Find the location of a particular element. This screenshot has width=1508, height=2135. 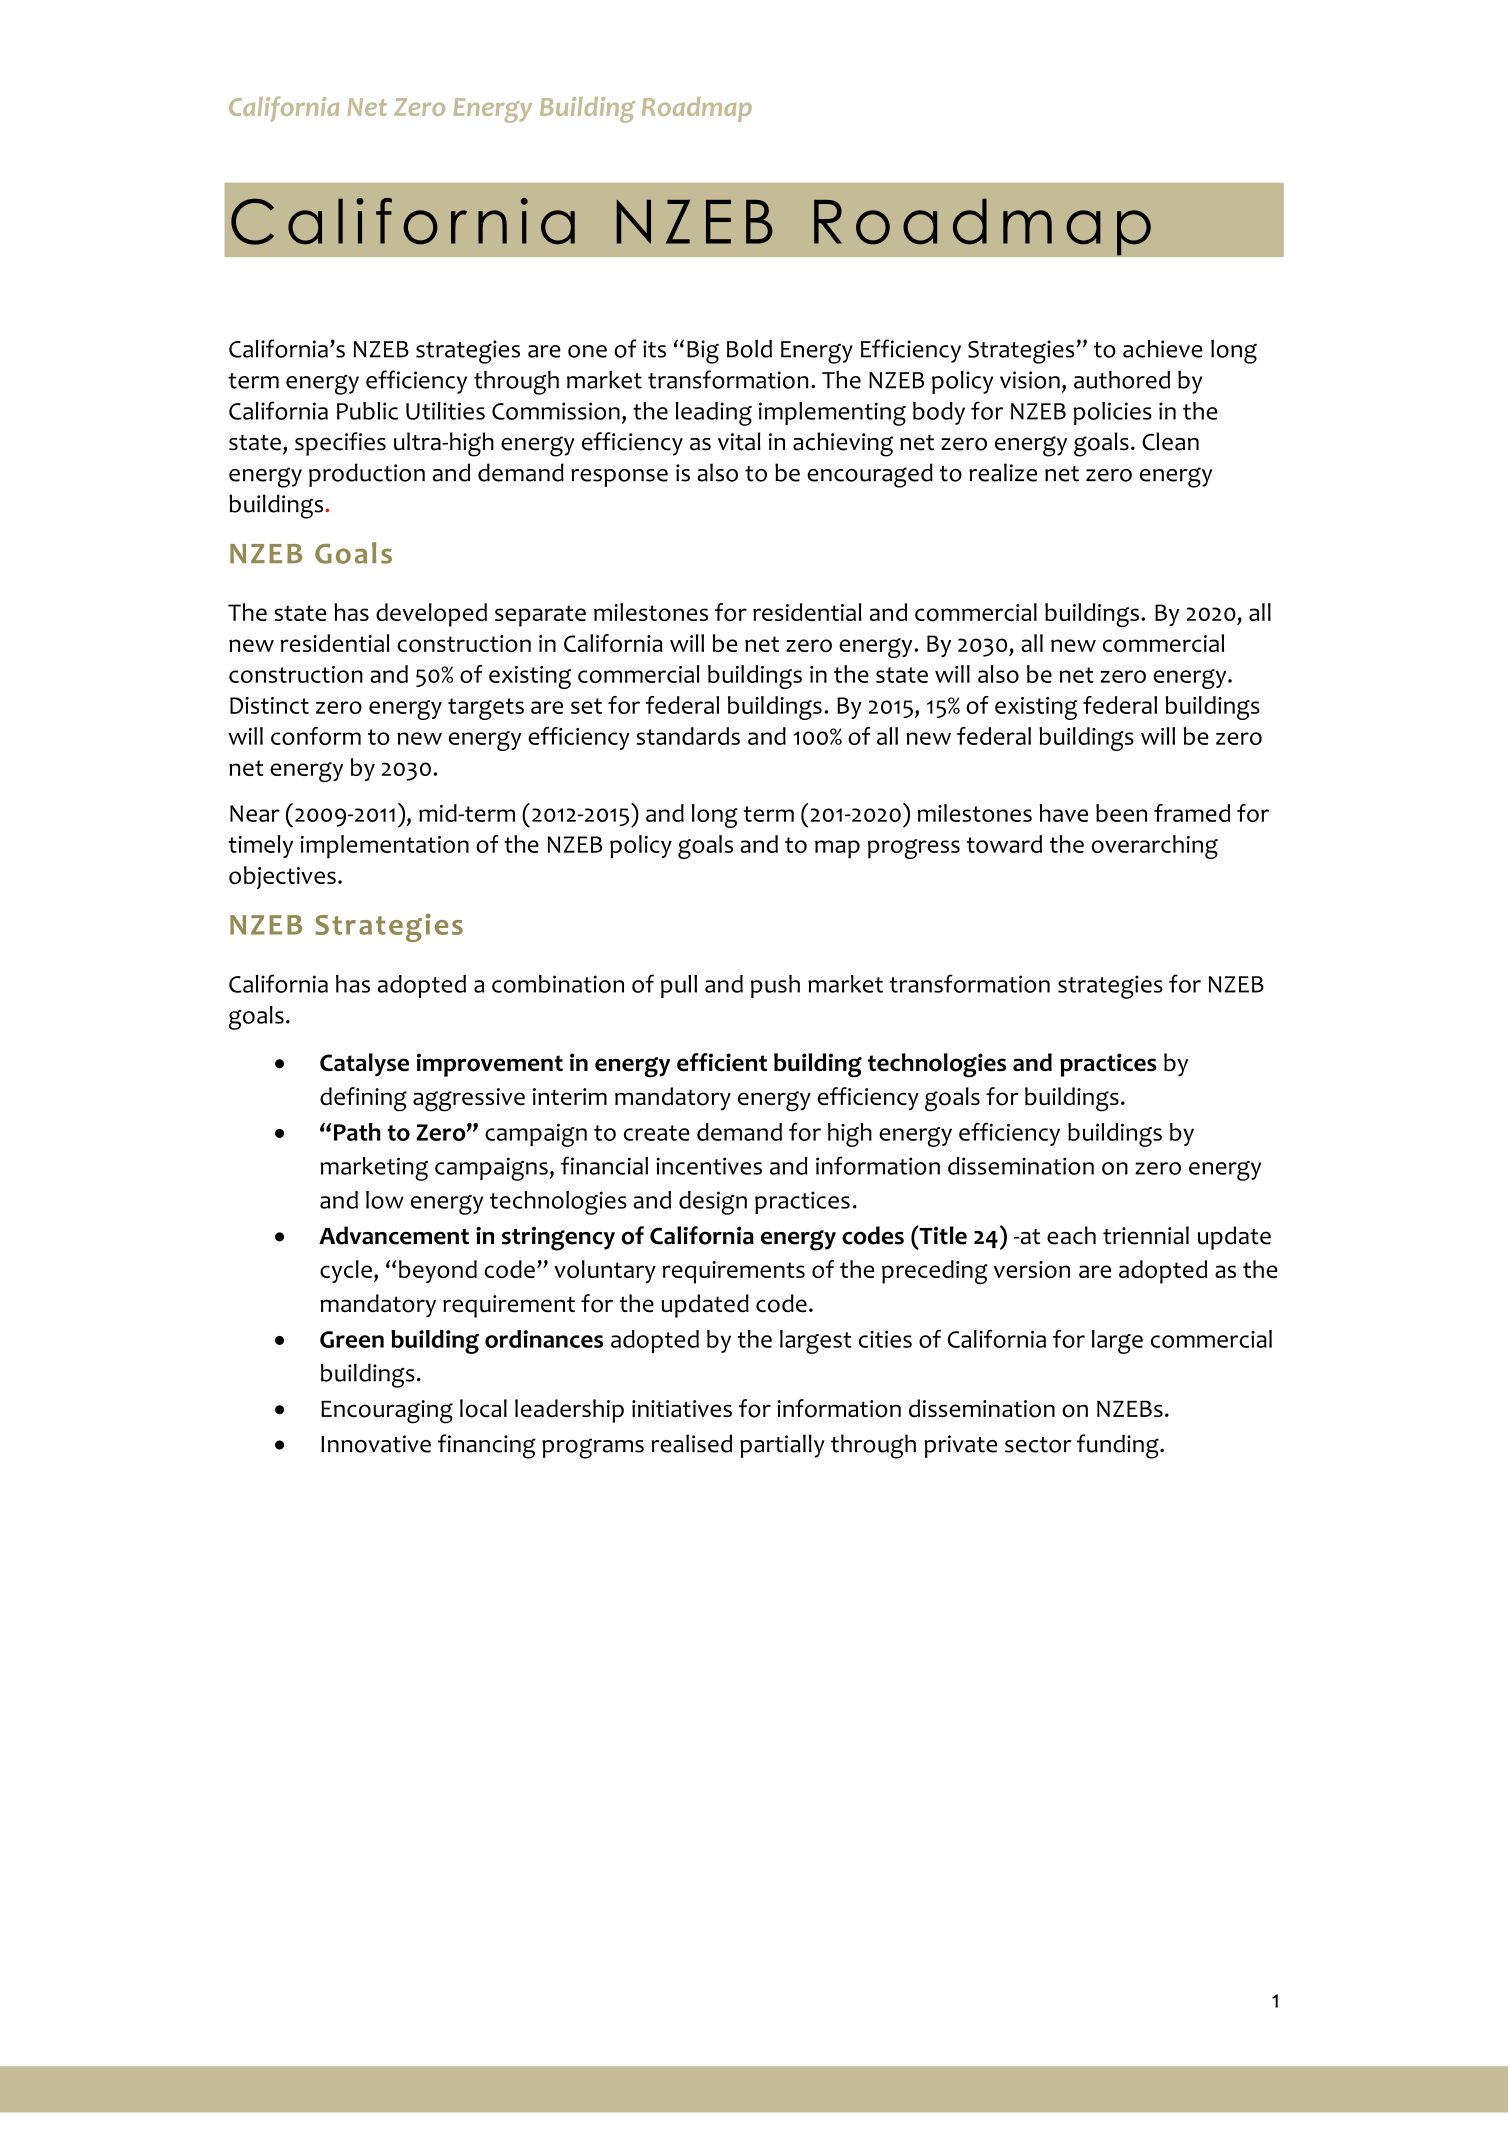

Big is located at coordinates (703, 352).
